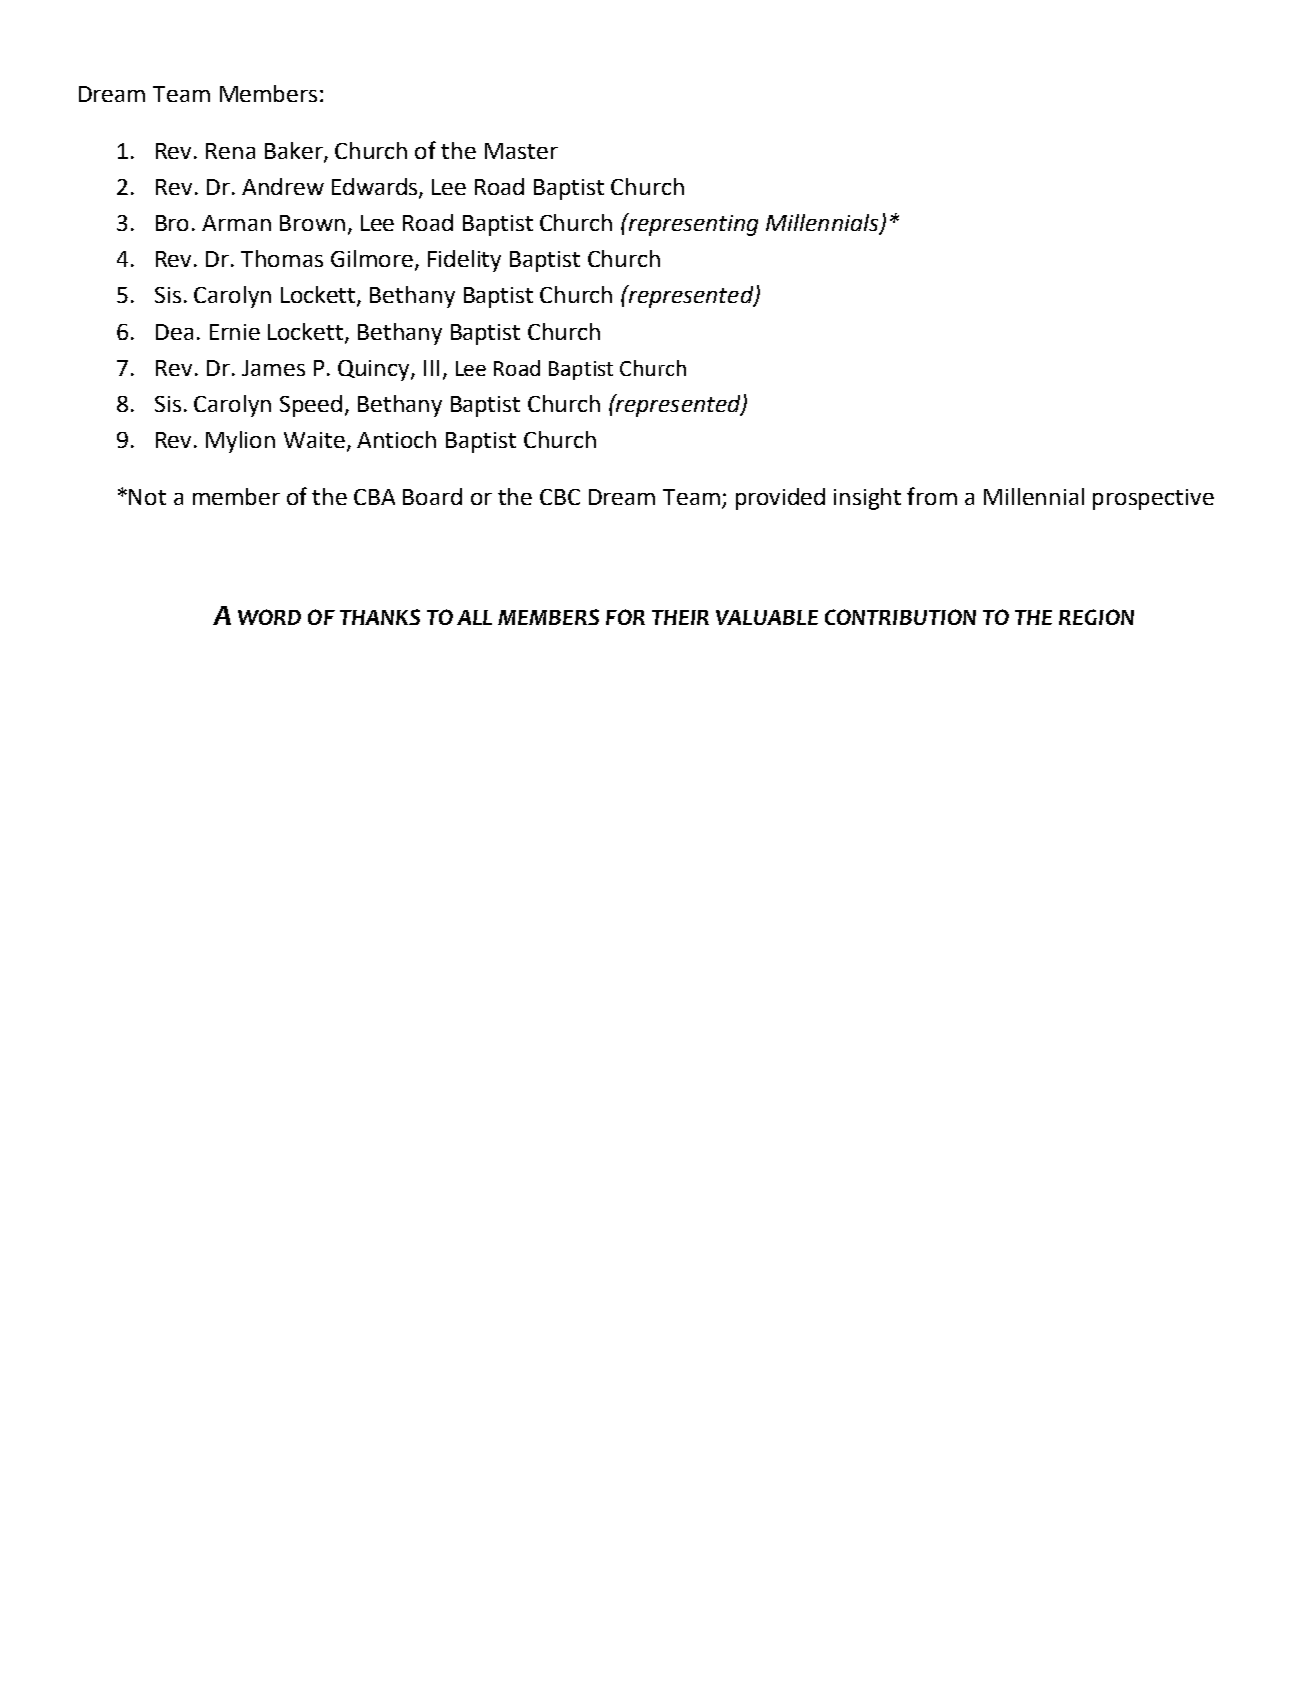 The image size is (1311, 1697). What do you see at coordinates (625, 617) in the screenshot?
I see `FOR` at bounding box center [625, 617].
